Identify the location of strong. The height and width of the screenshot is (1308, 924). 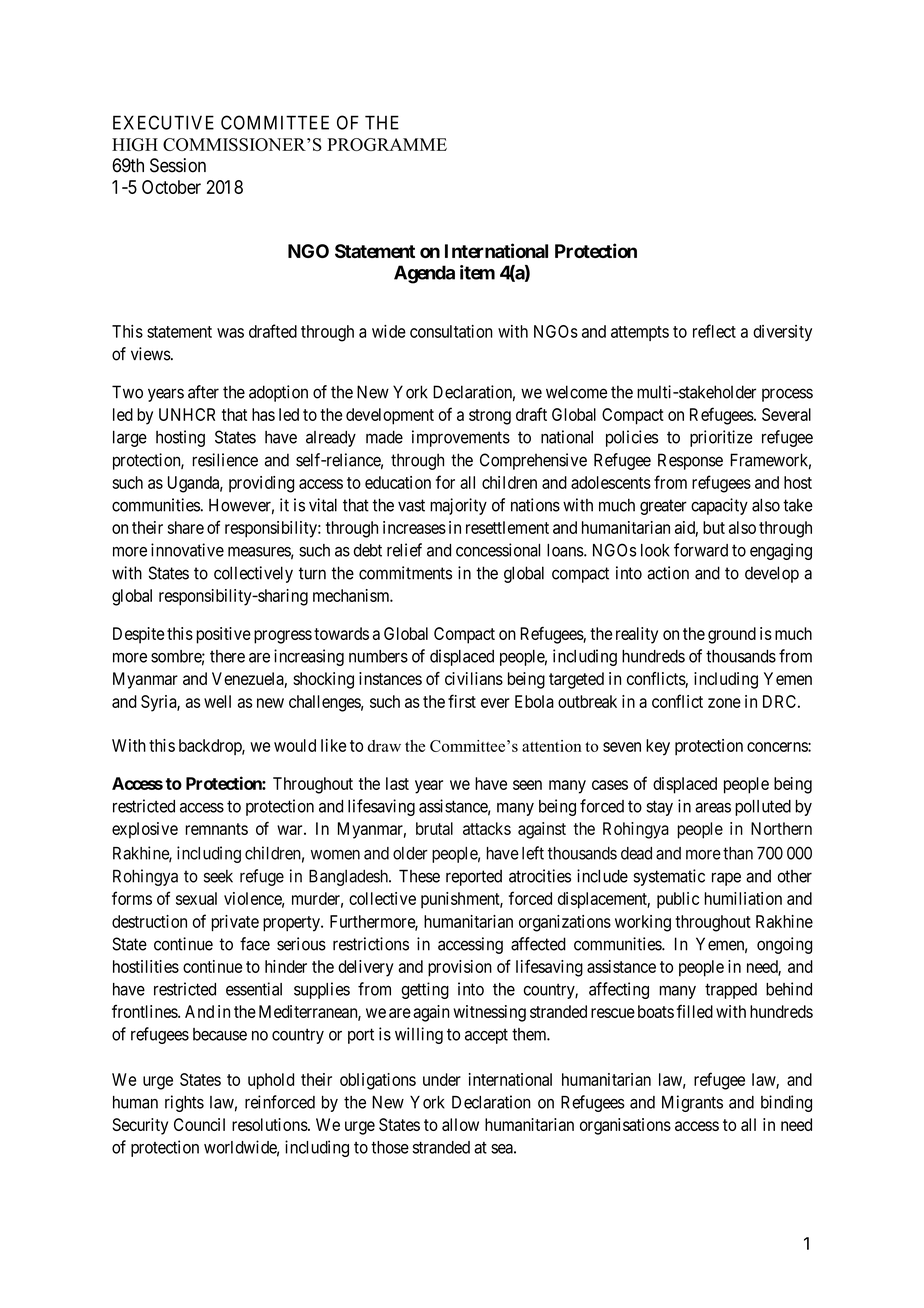
(490, 417).
